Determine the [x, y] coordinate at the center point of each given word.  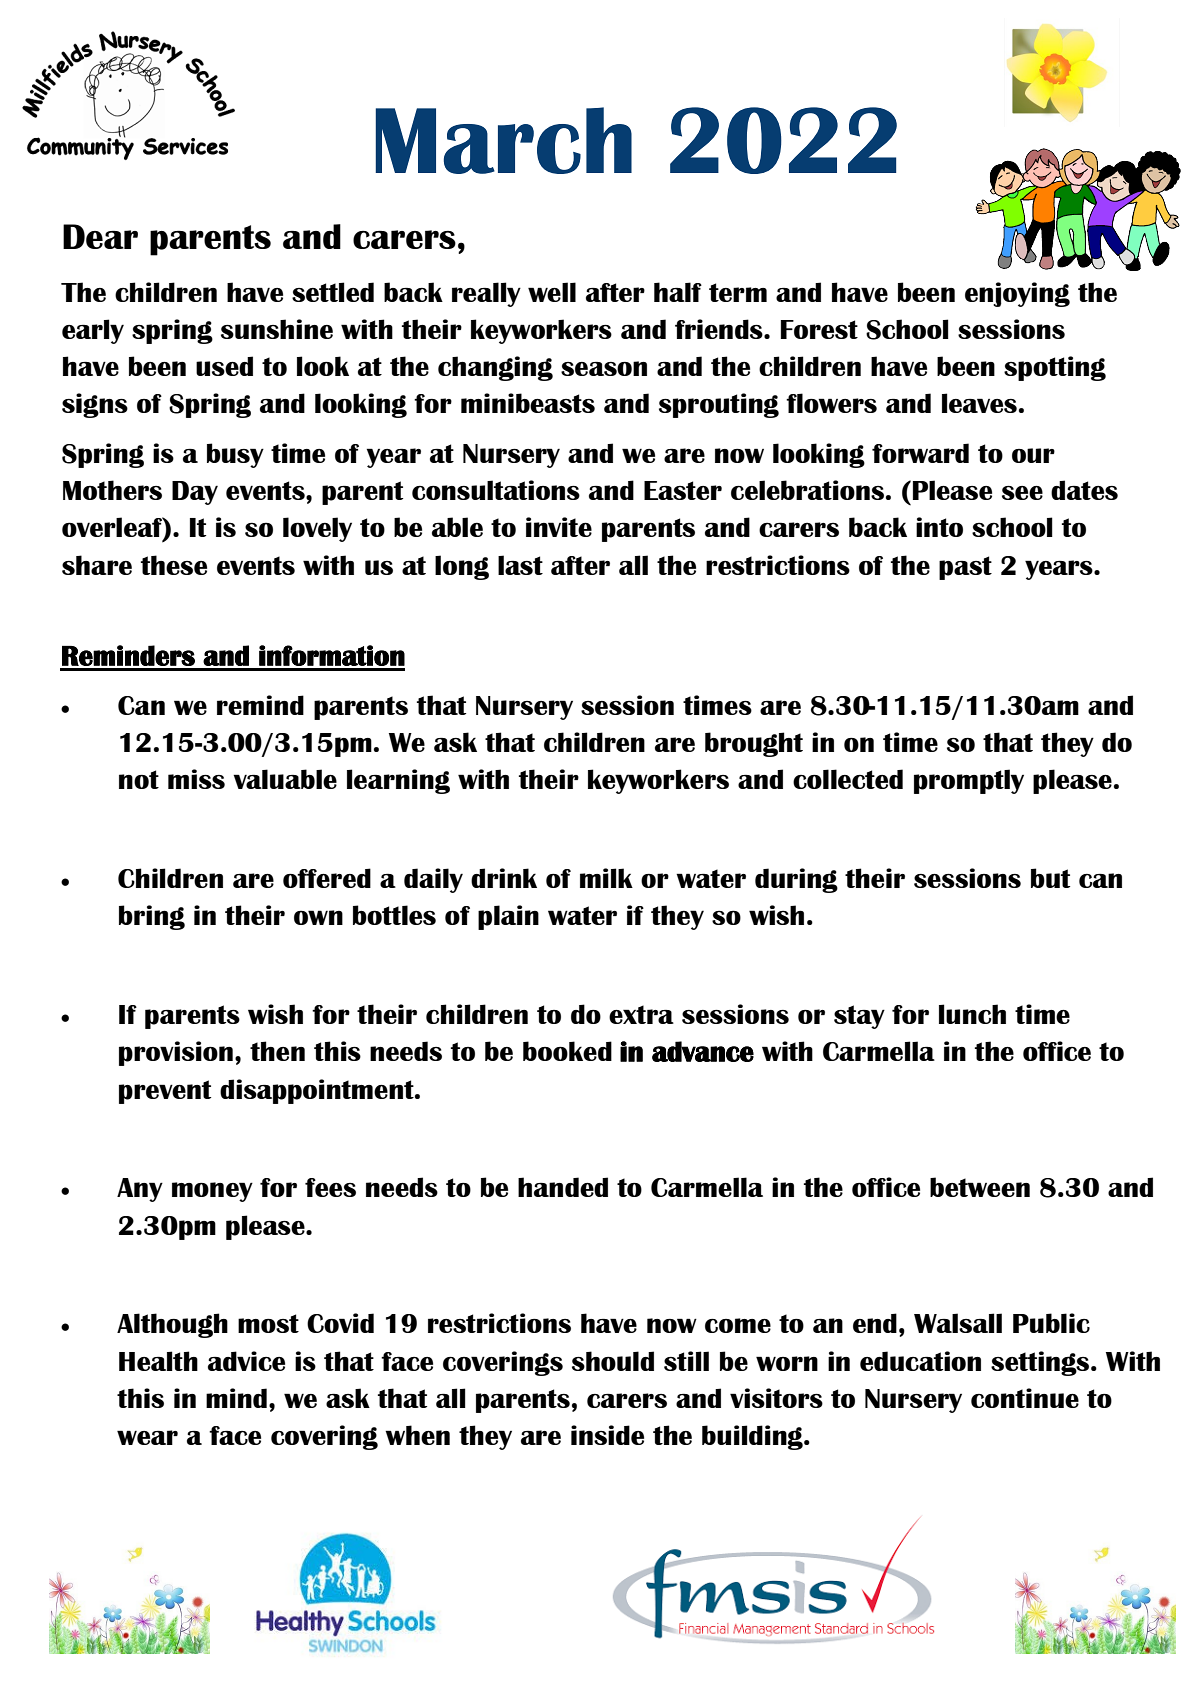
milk [606, 878]
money [212, 1192]
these [174, 565]
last [520, 565]
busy [235, 455]
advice [246, 1361]
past [965, 568]
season [604, 368]
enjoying [1017, 294]
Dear [100, 236]
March [503, 140]
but [1050, 878]
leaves [979, 403]
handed [563, 1187]
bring [152, 917]
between [980, 1187]
